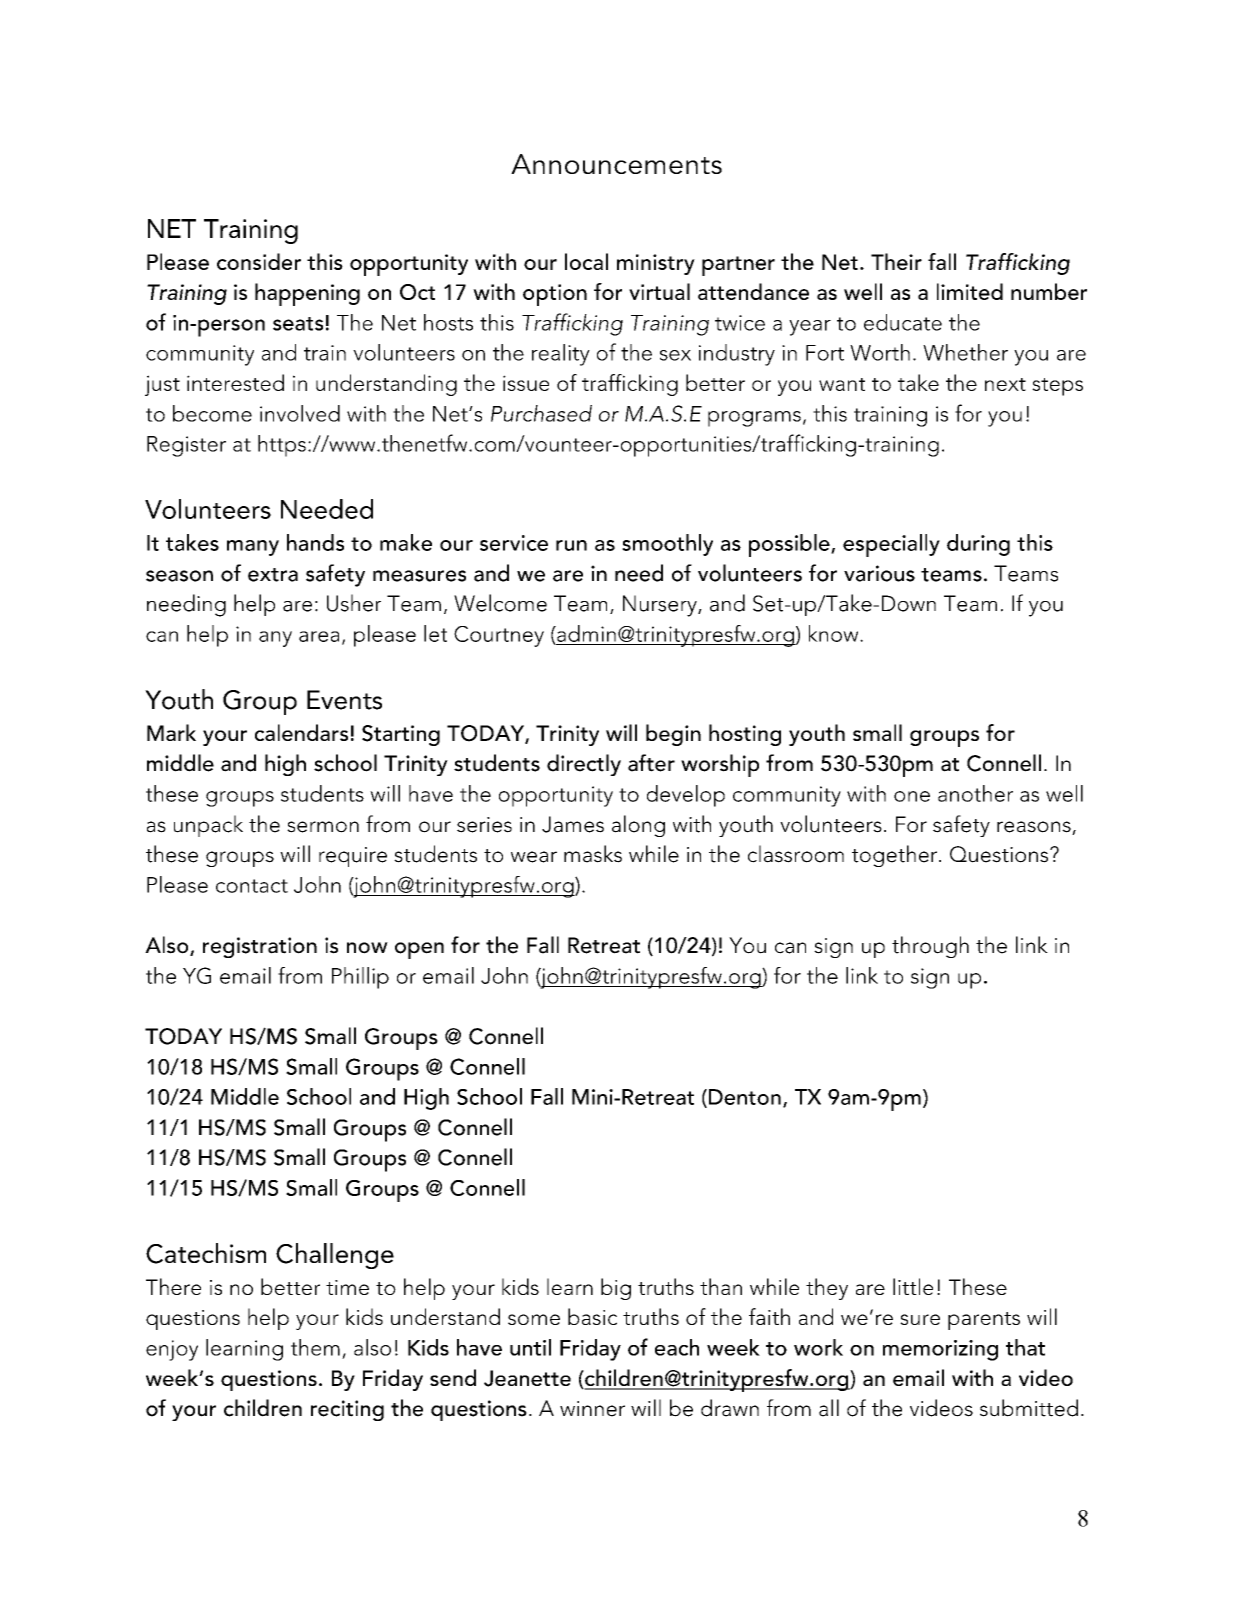 The height and width of the screenshot is (1598, 1234). Describe the element at coordinates (592, 1409) in the screenshot. I see `winner` at that location.
